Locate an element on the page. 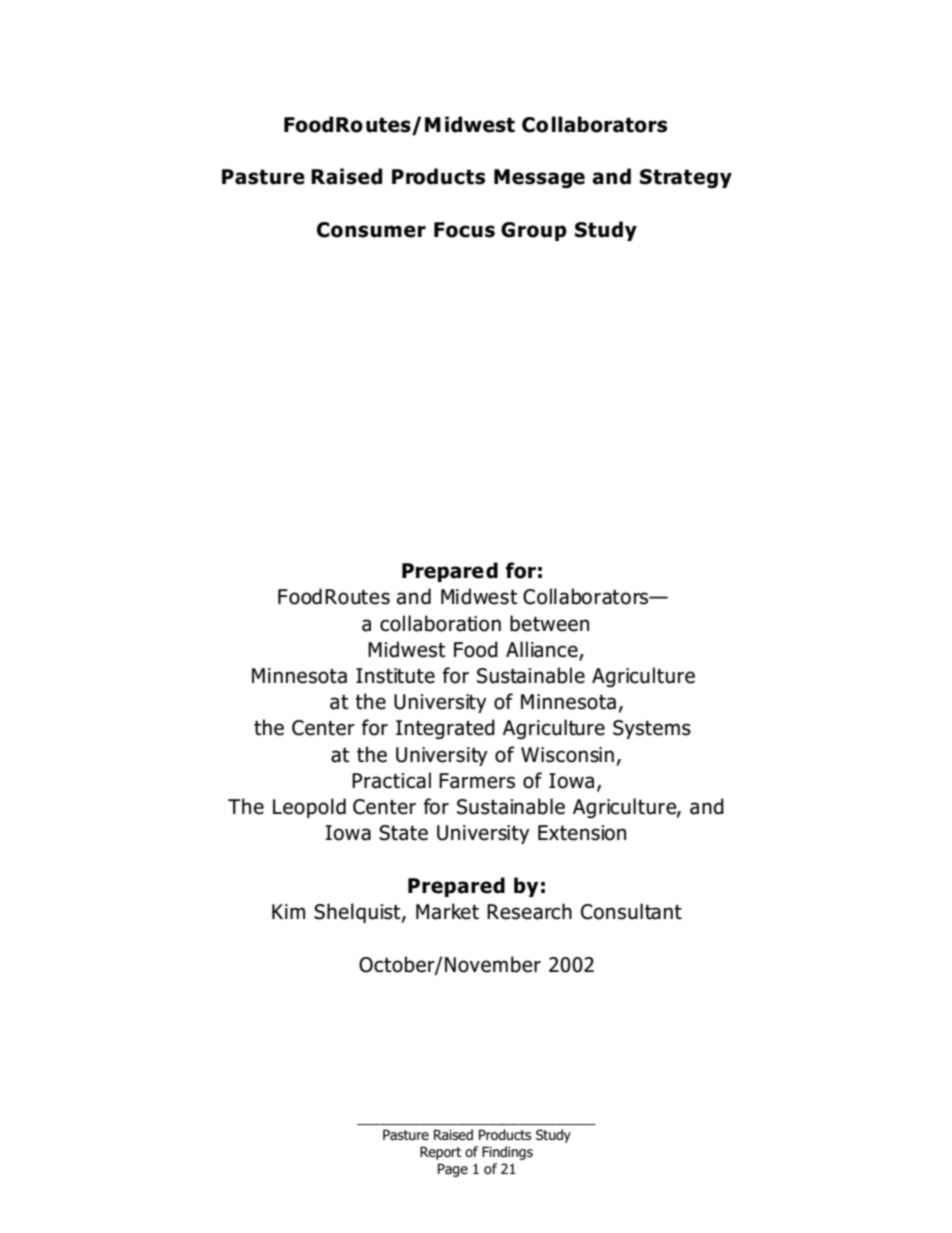 This page has height=1233, width=952. Extension is located at coordinates (582, 833).
